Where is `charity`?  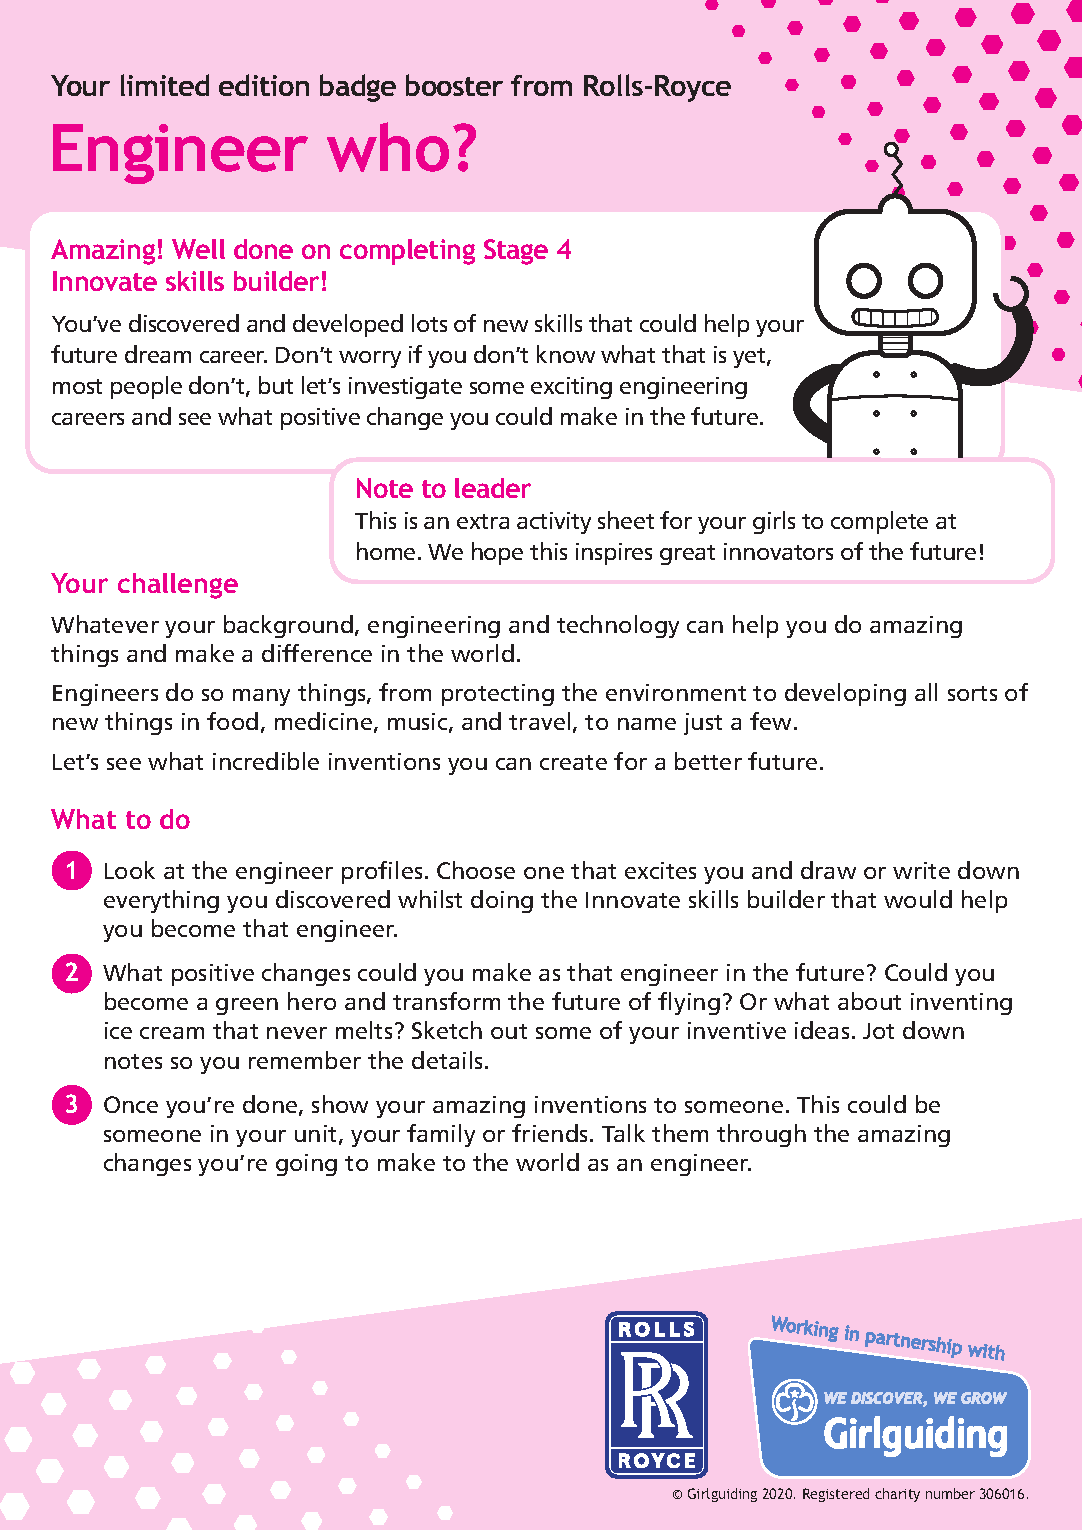 charity is located at coordinates (897, 1495).
